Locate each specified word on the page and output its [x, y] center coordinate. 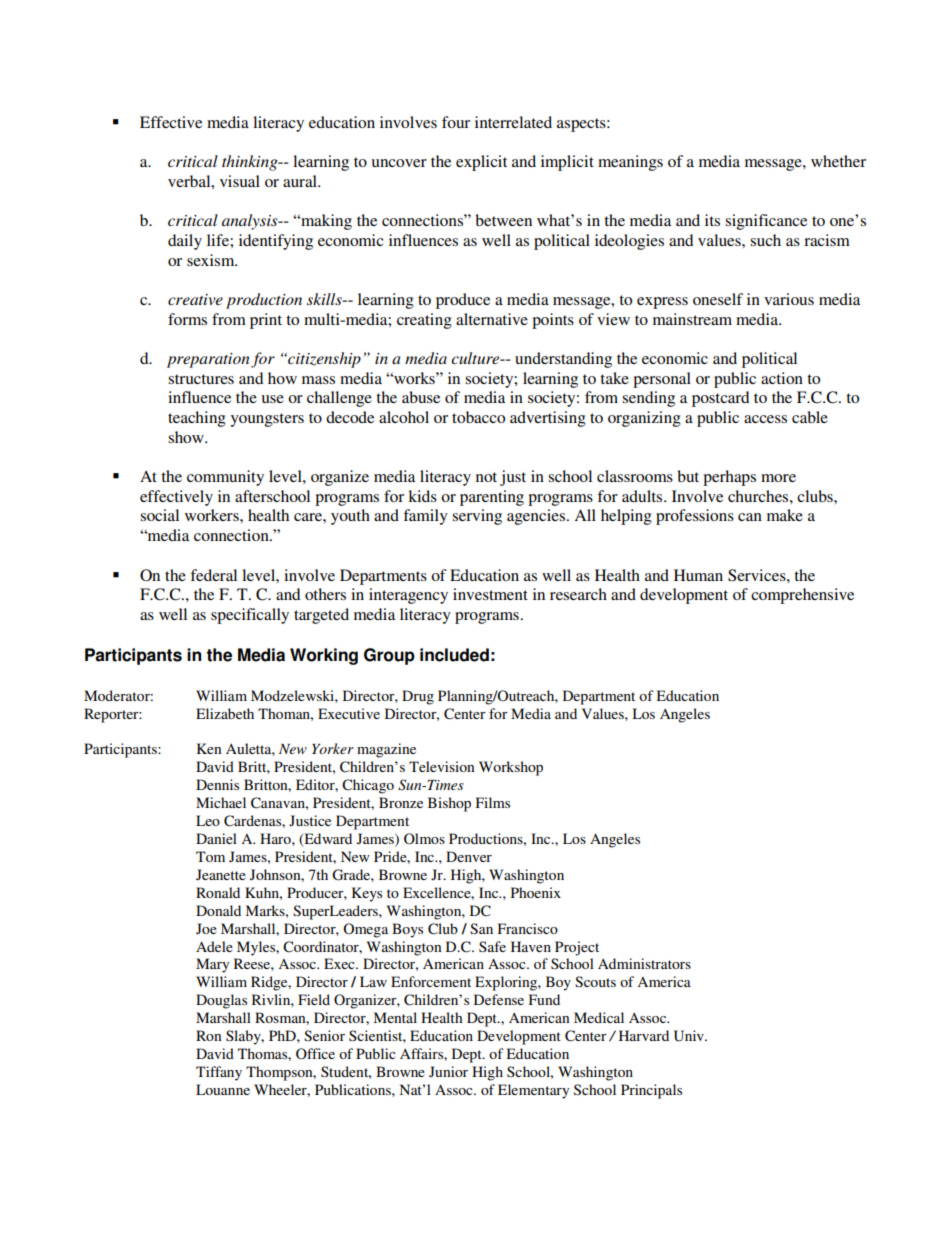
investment [490, 594]
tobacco [478, 417]
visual [240, 181]
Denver [469, 856]
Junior [448, 1071]
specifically [250, 616]
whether [838, 161]
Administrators [644, 963]
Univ [690, 1036]
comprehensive [802, 596]
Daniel [216, 838]
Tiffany [219, 1073]
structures [201, 379]
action [782, 378]
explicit [481, 163]
